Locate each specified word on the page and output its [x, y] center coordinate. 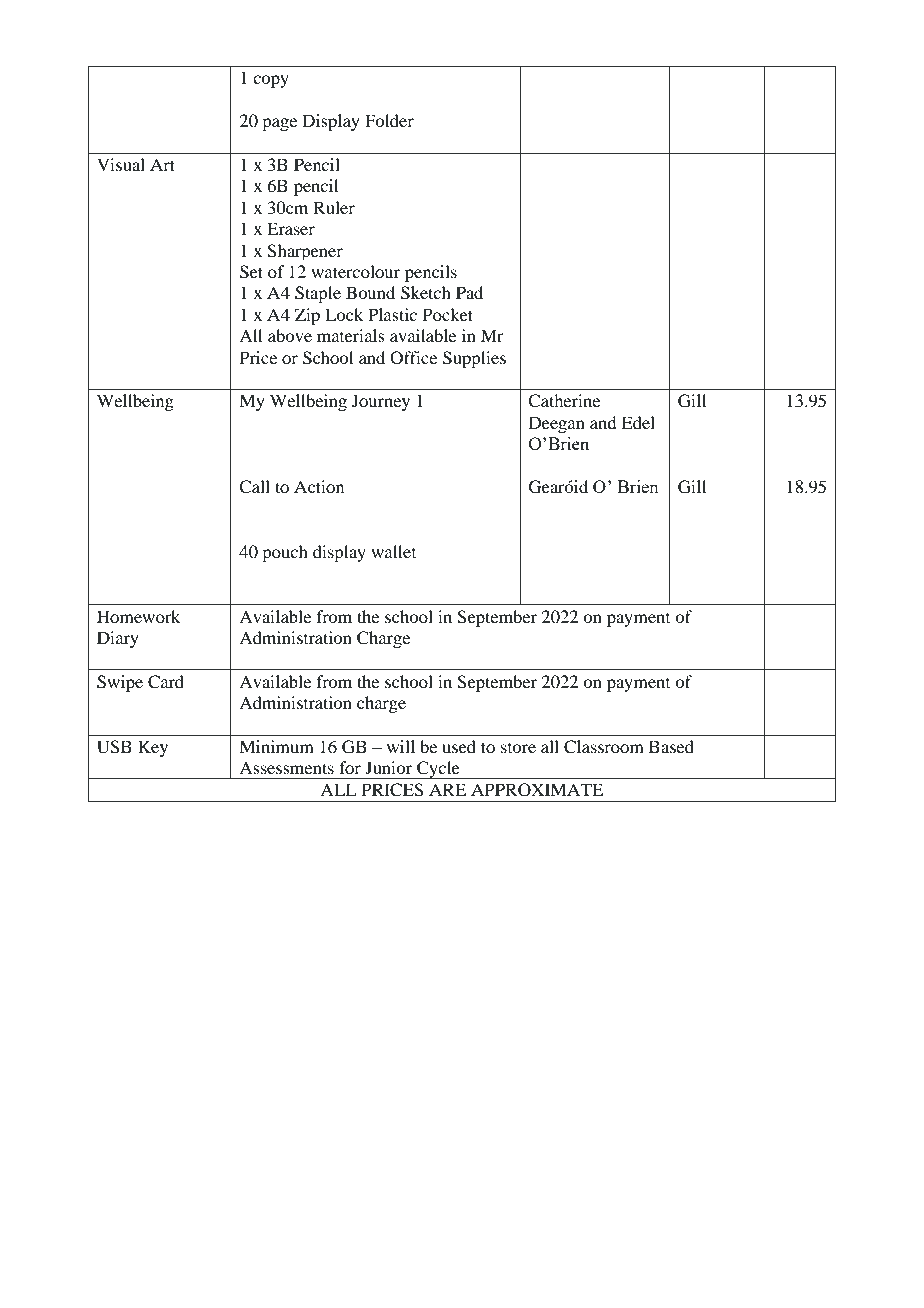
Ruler [334, 207]
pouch [285, 553]
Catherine [564, 401]
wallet [393, 551]
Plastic [392, 314]
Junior [388, 767]
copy [271, 81]
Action [319, 486]
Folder [389, 120]
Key [153, 748]
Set [251, 272]
